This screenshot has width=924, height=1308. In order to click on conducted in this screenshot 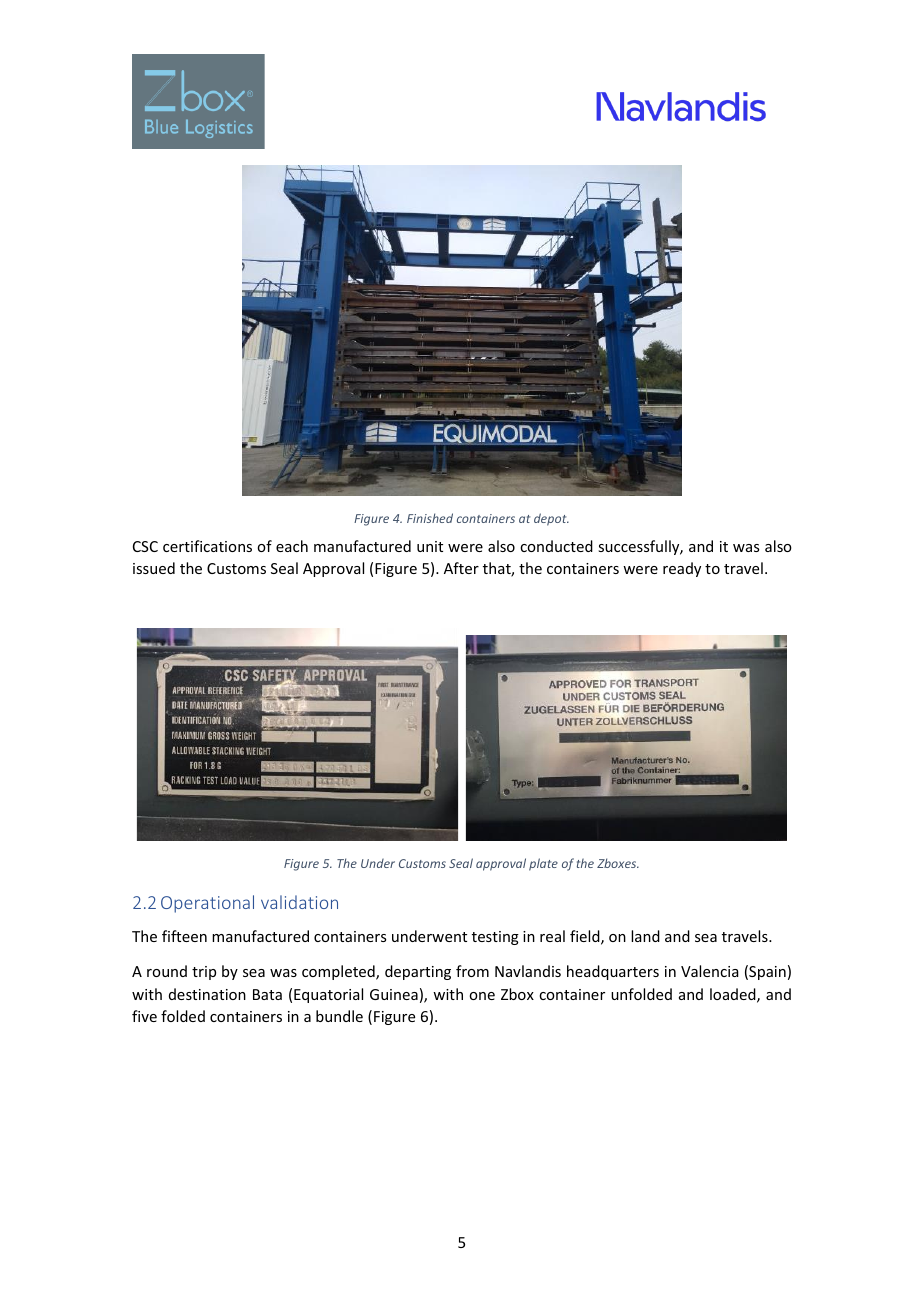, I will do `click(556, 546)`.
